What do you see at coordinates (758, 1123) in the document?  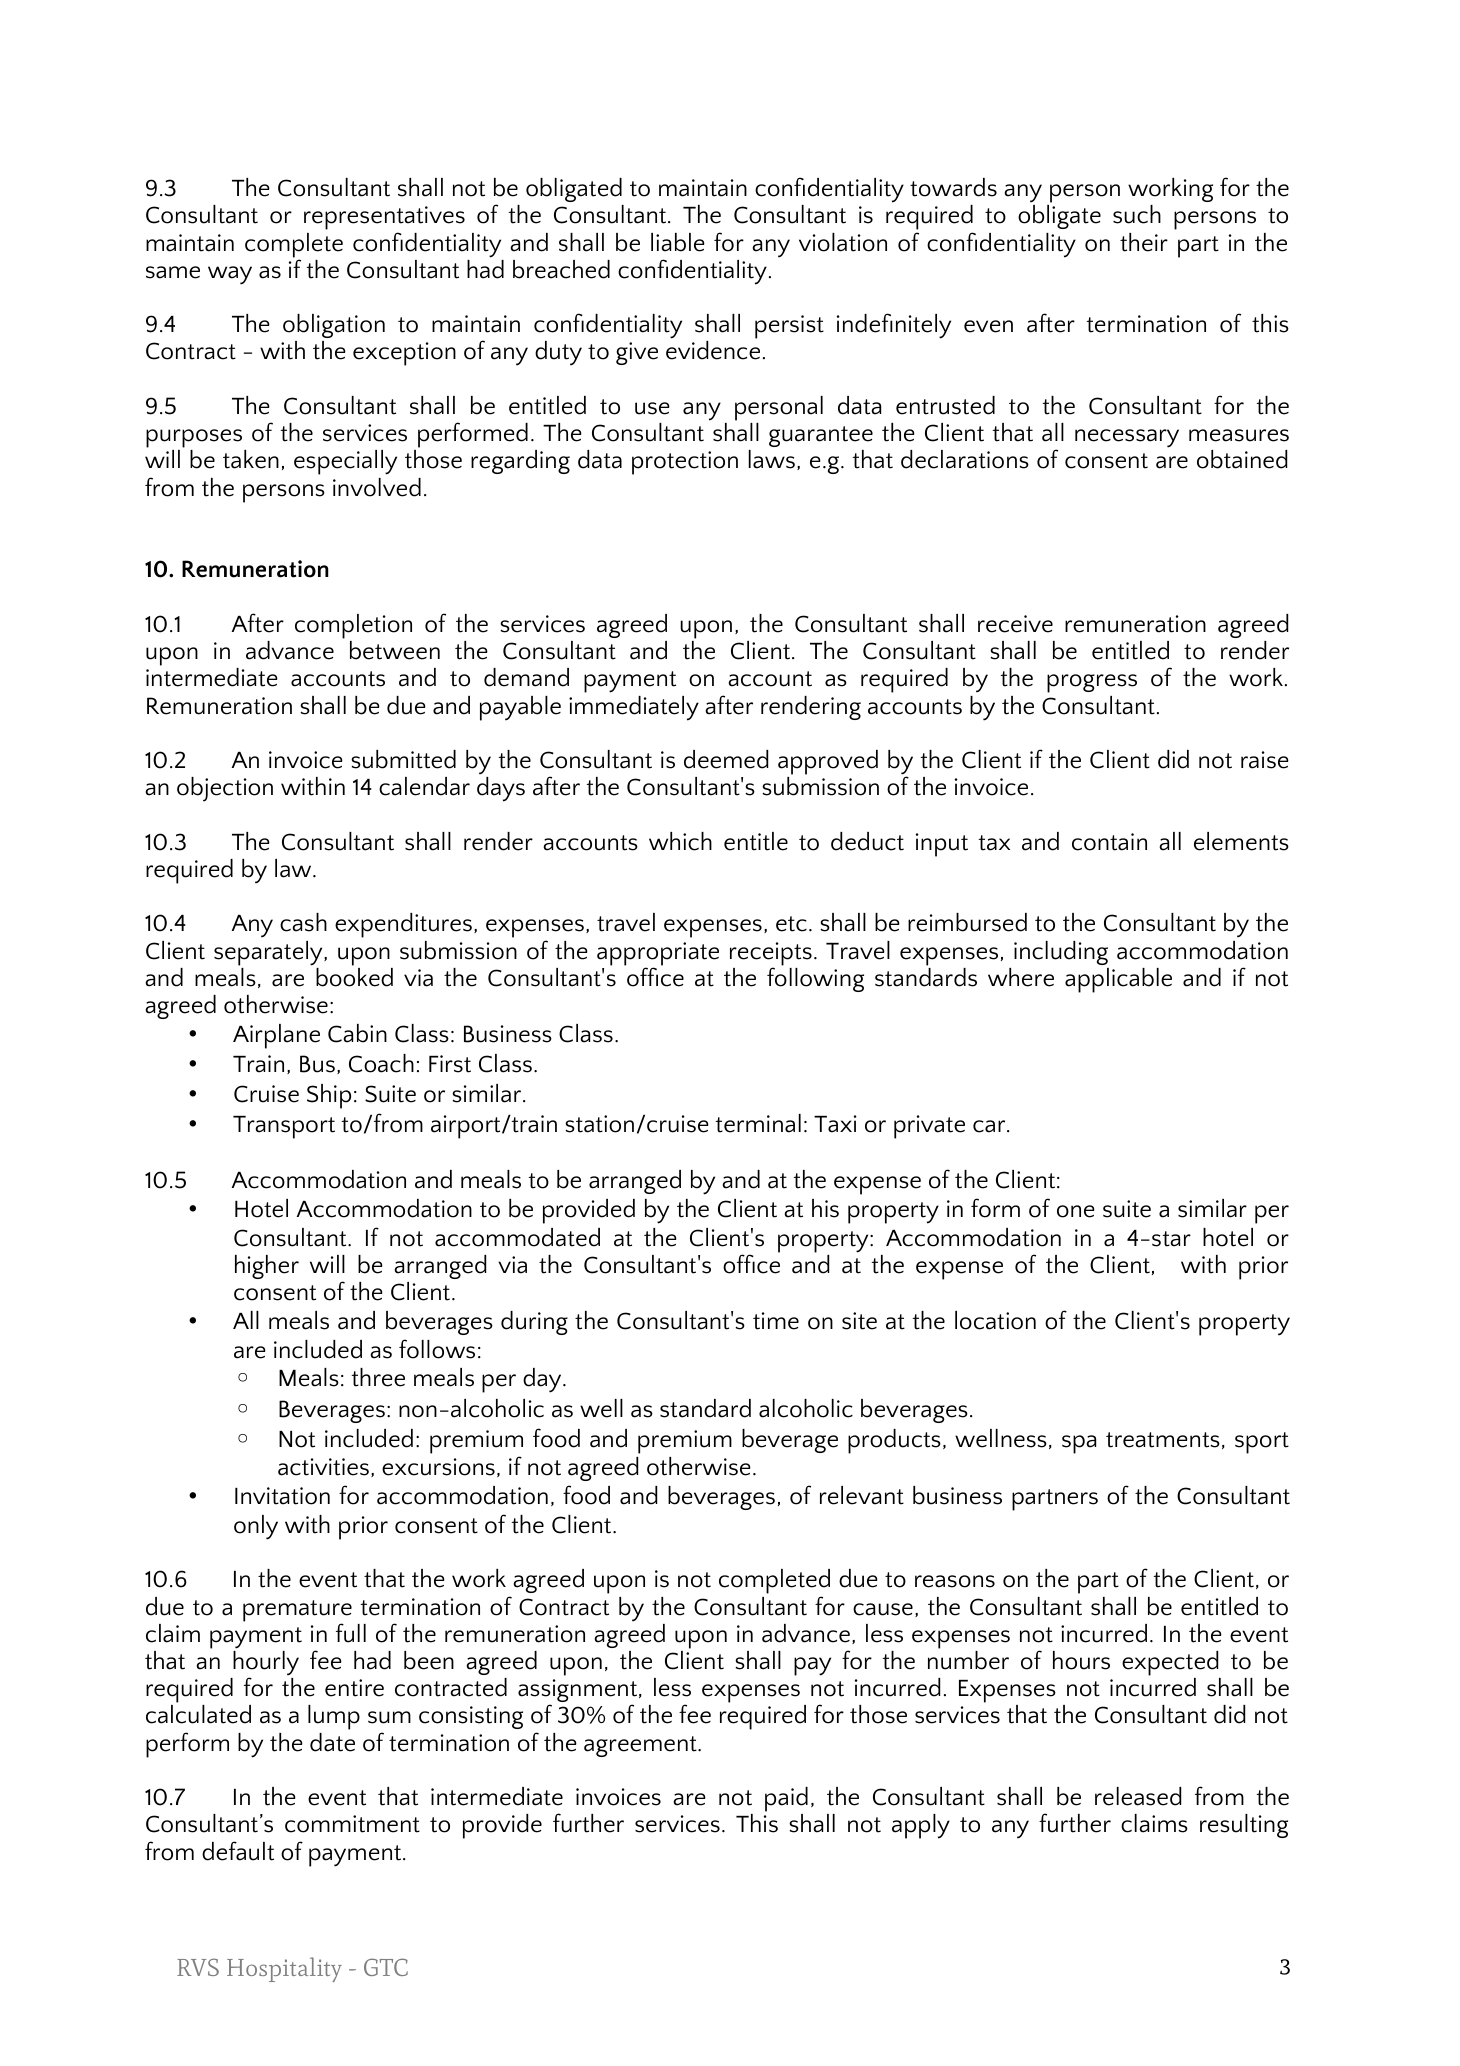 I see `terminal` at bounding box center [758, 1123].
